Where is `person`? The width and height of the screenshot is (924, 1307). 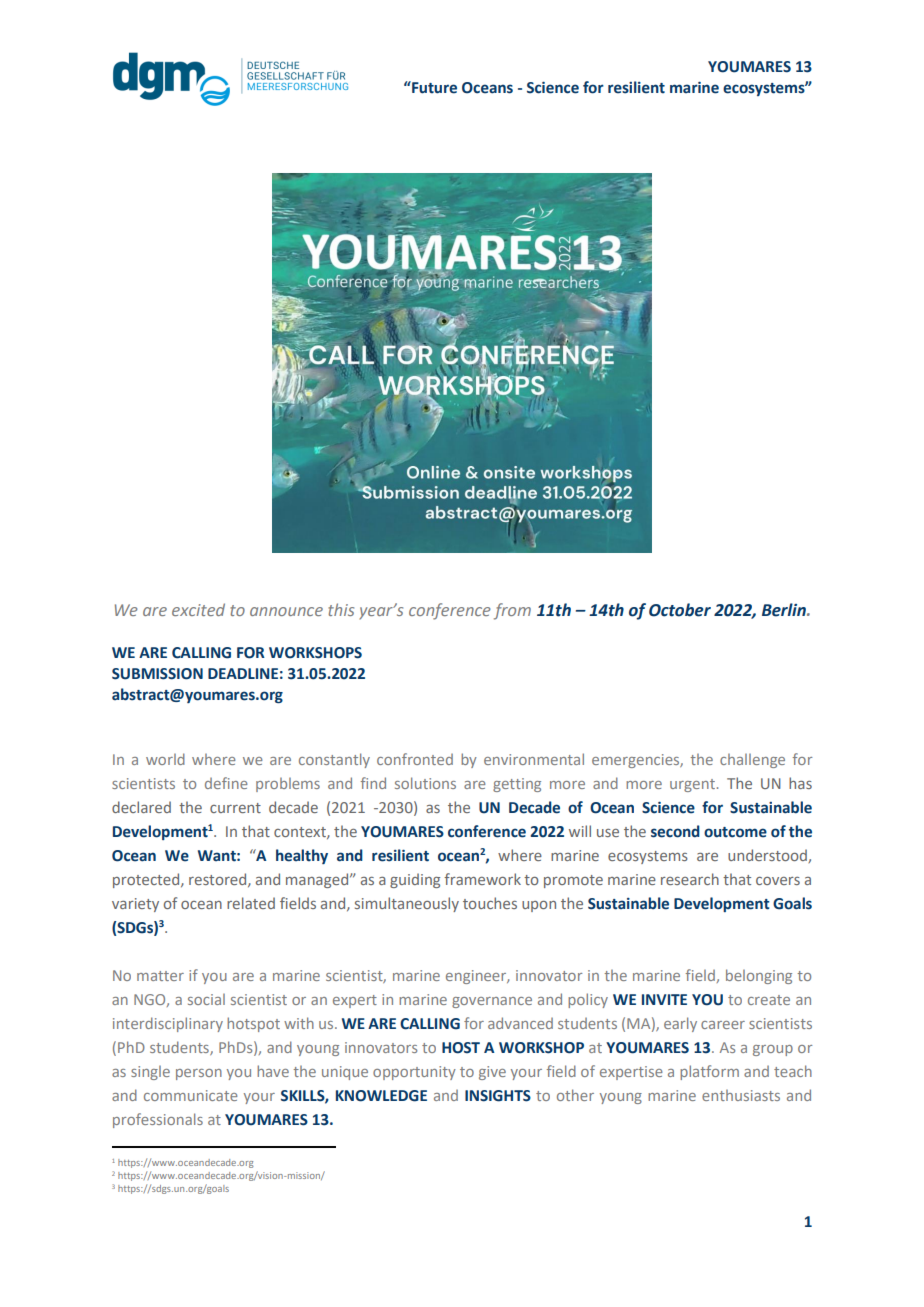
person is located at coordinates (199, 1074).
